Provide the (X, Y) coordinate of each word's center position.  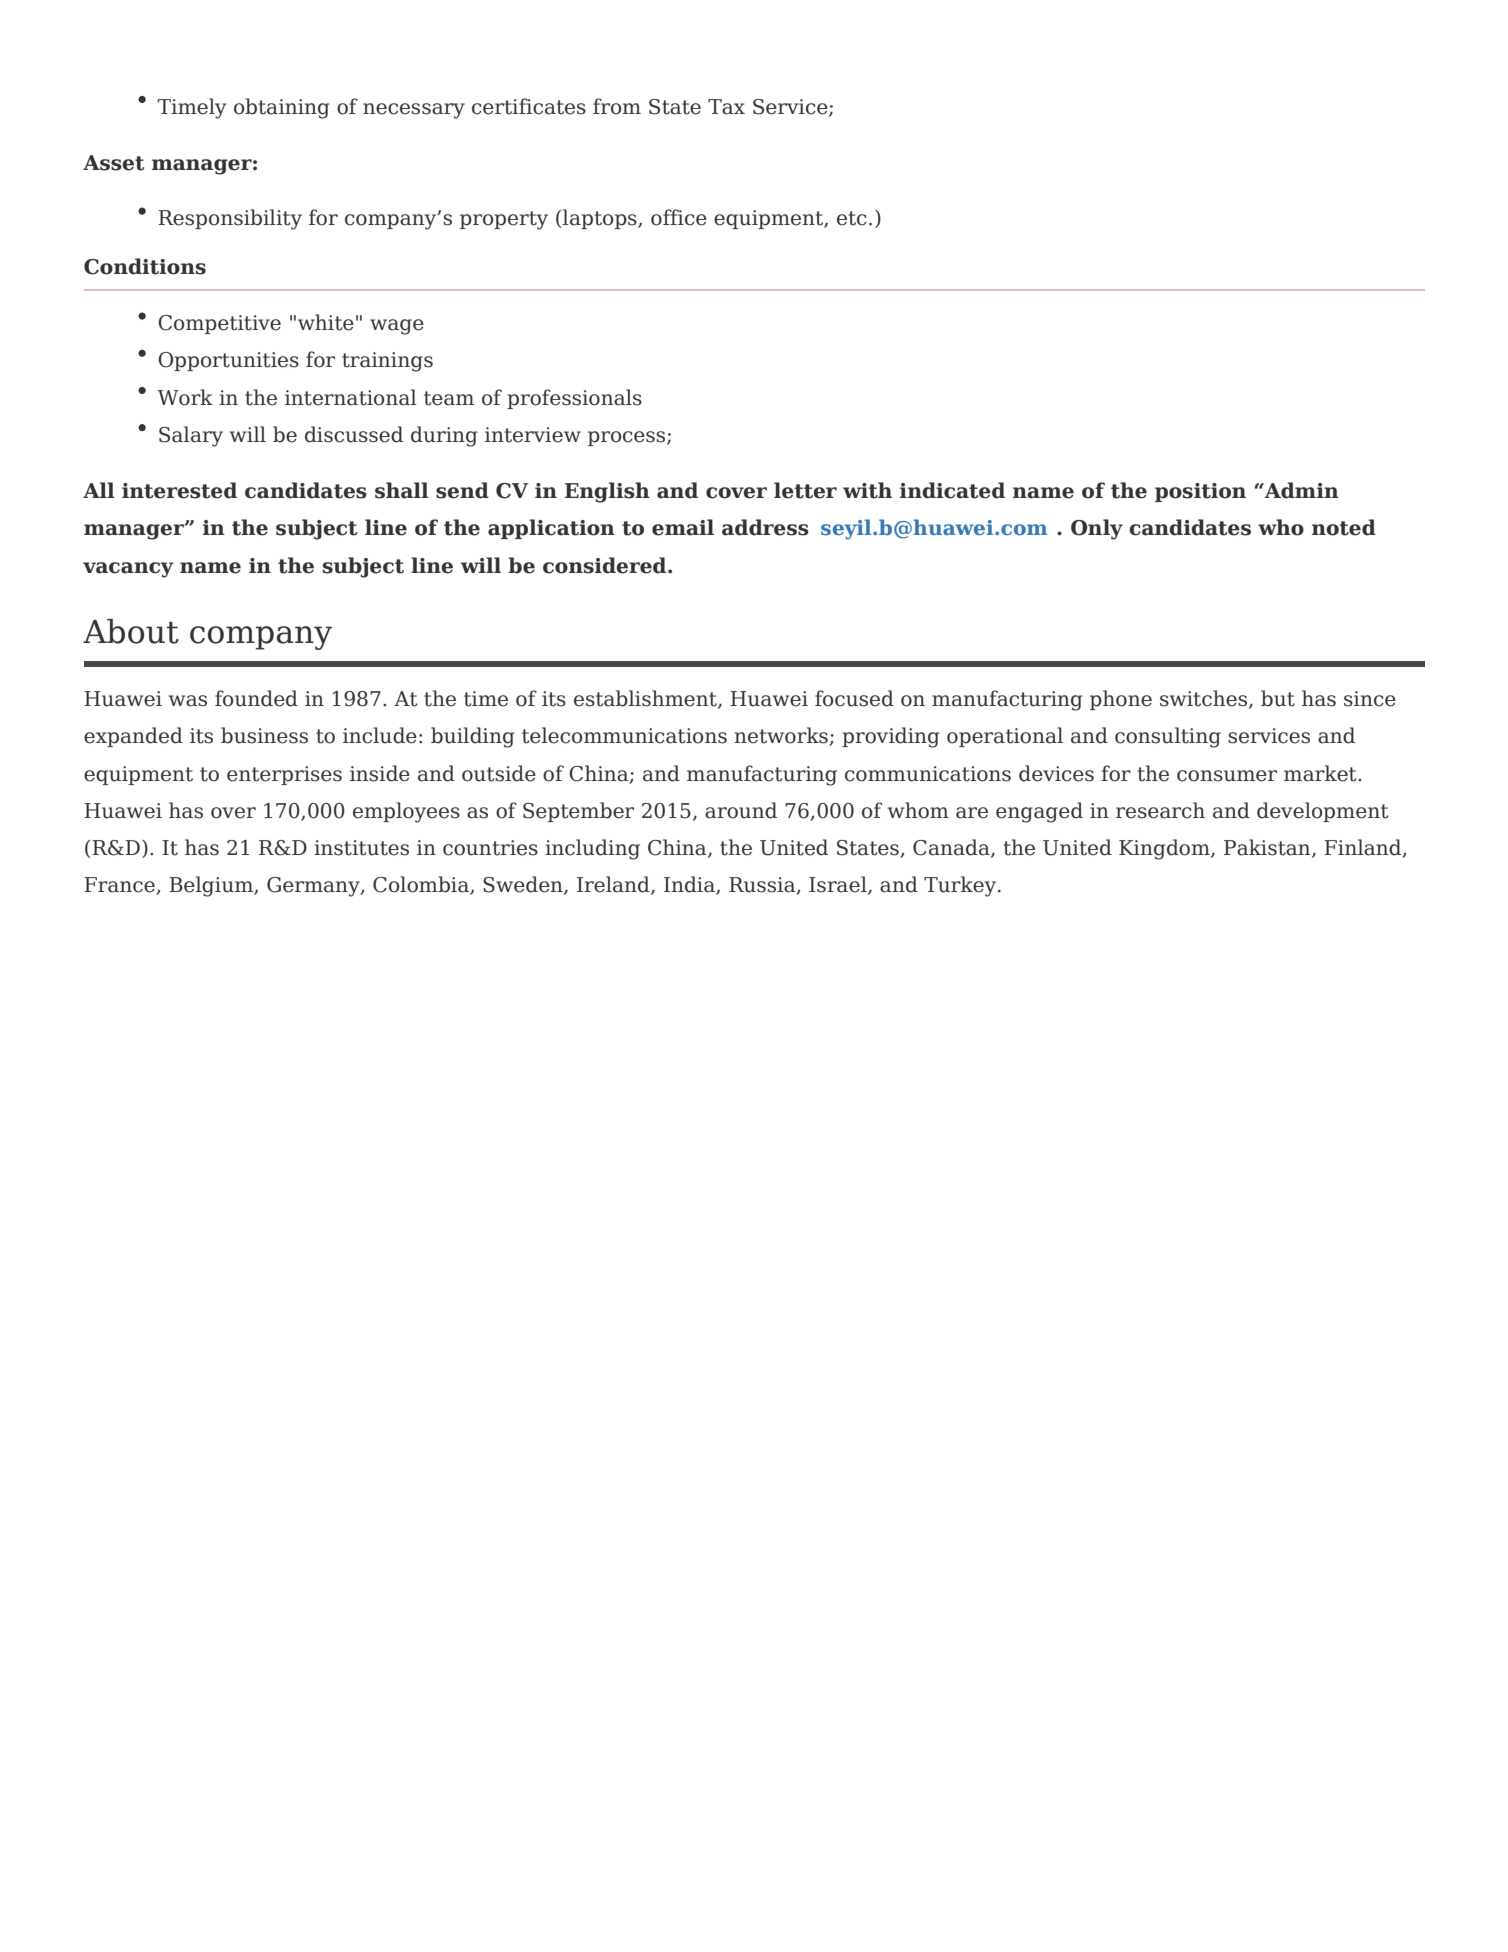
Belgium (212, 886)
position (1200, 492)
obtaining (281, 108)
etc (852, 218)
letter (805, 490)
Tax (726, 107)
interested (179, 490)
